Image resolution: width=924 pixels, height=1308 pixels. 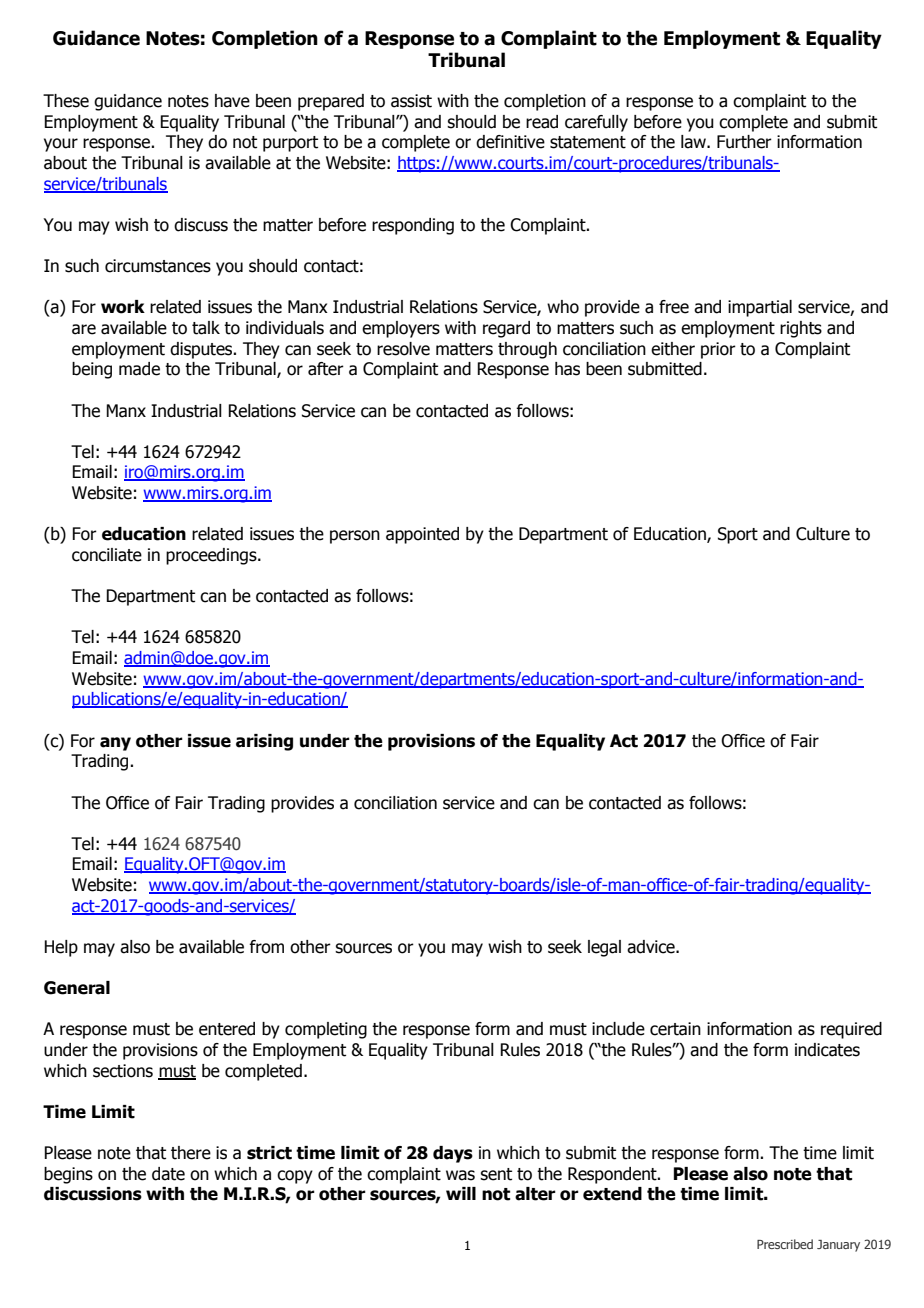 I want to click on have, so click(x=232, y=101).
